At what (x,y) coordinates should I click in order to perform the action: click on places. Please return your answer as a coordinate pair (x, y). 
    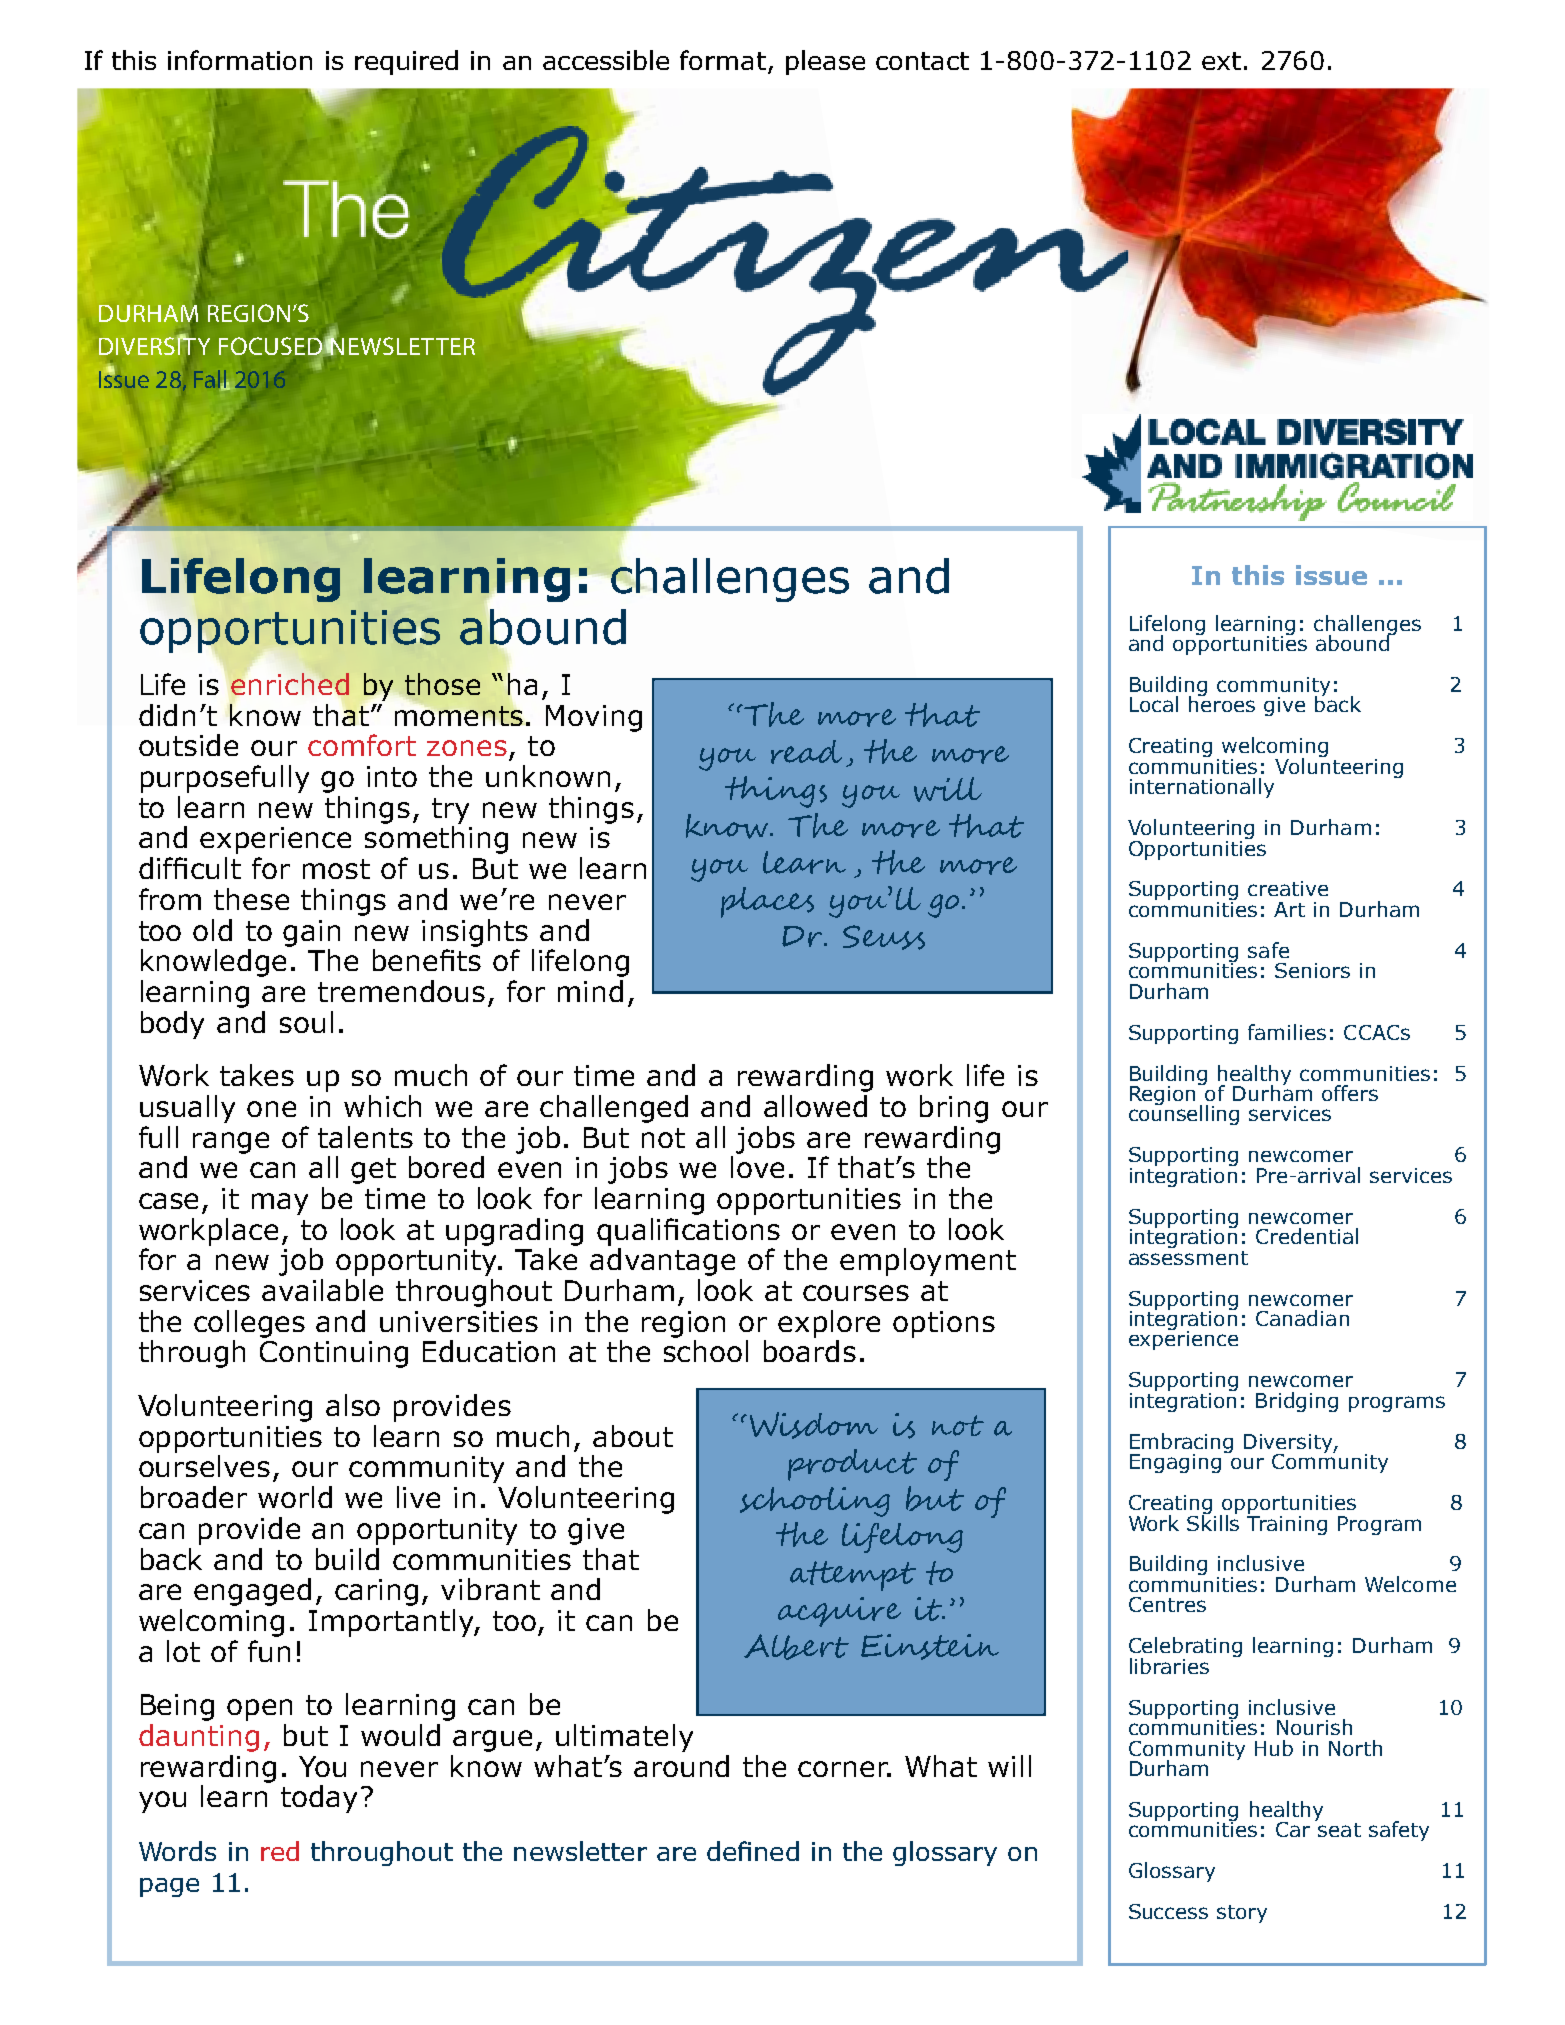
    Looking at the image, I should click on (767, 902).
